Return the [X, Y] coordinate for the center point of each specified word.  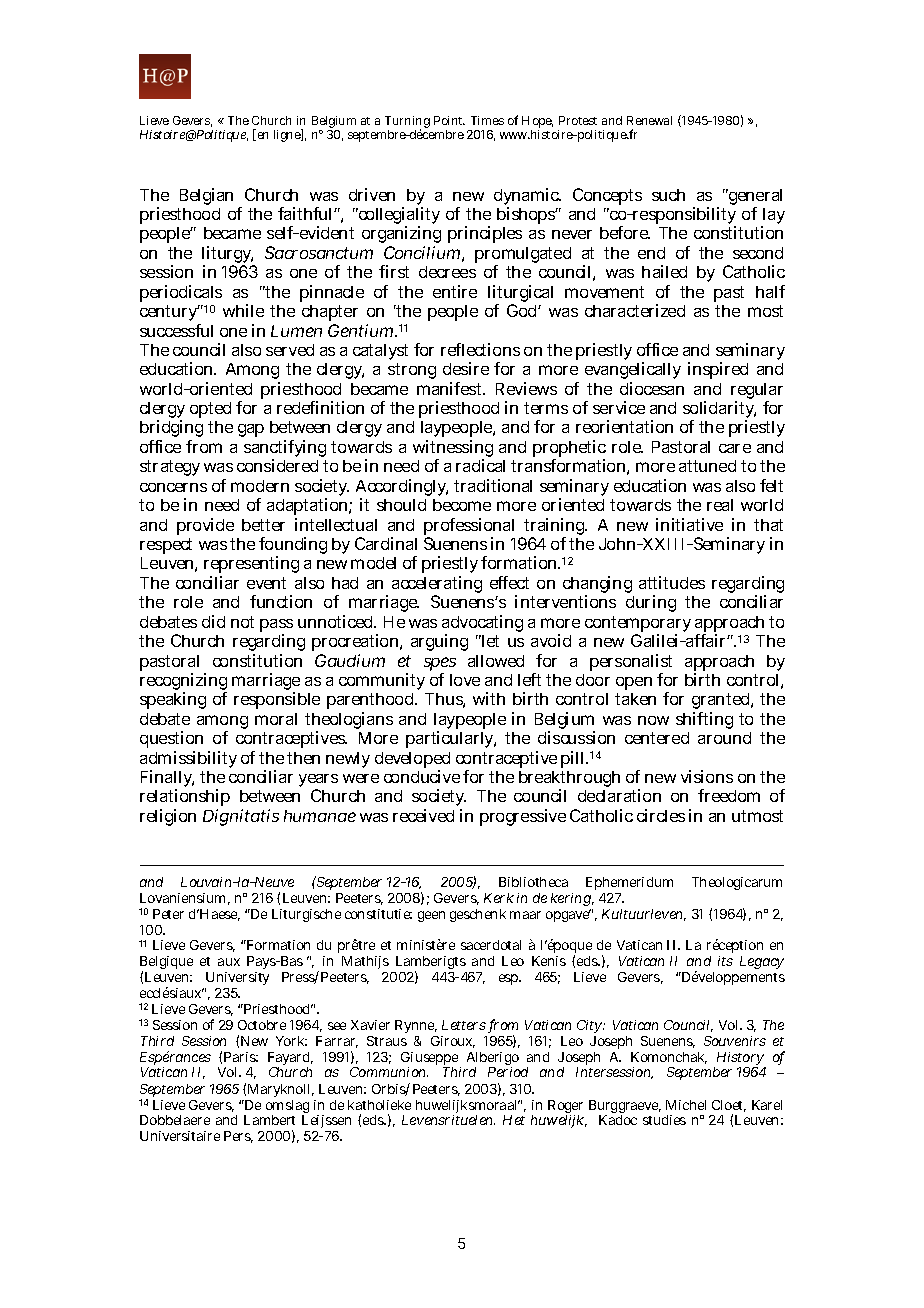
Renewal [649, 120]
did [213, 621]
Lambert [269, 1120]
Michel [686, 1105]
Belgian [206, 196]
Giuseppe [431, 1060]
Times [487, 120]
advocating [482, 625]
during [651, 603]
